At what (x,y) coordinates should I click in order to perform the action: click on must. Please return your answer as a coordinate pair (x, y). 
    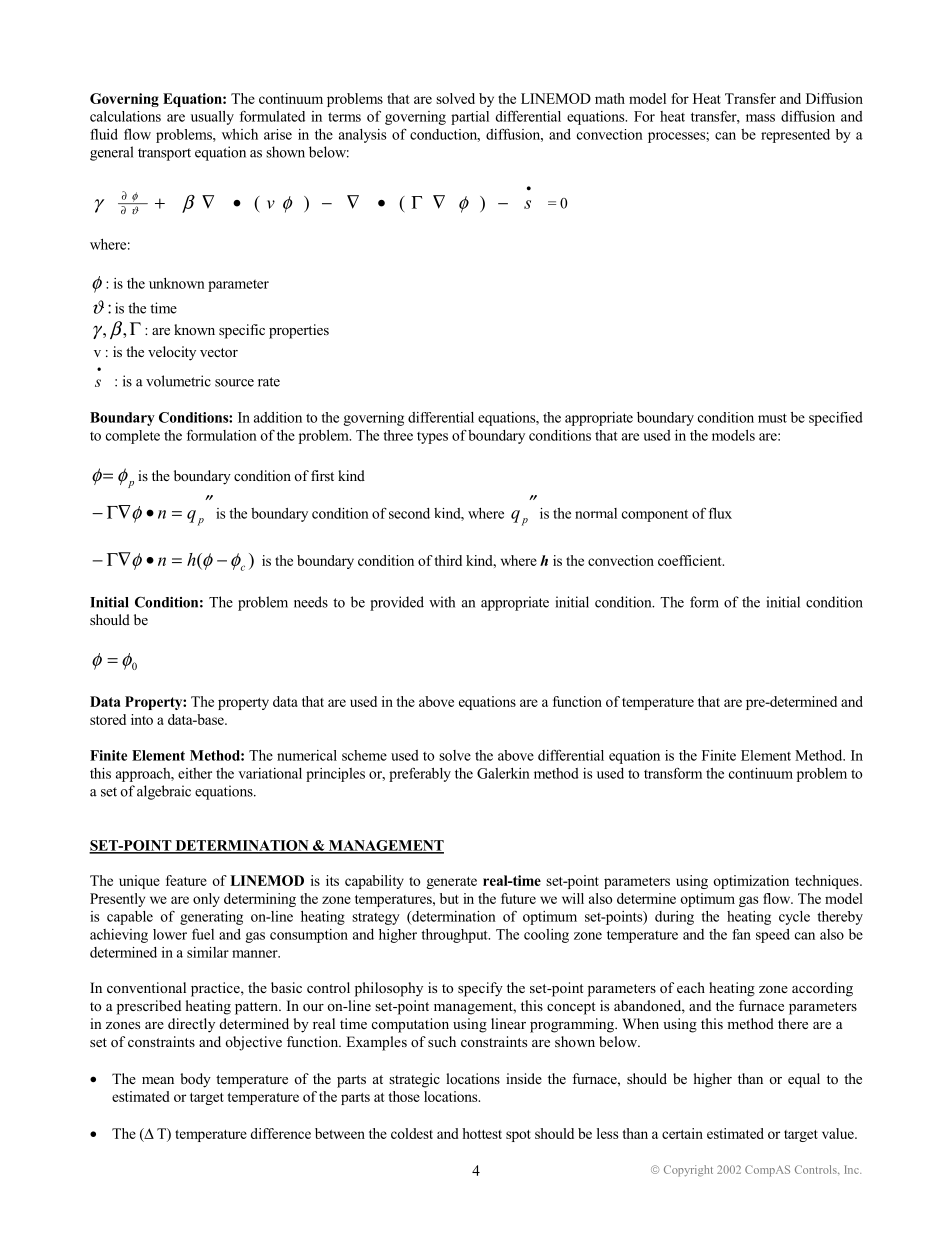
    Looking at the image, I should click on (772, 418).
